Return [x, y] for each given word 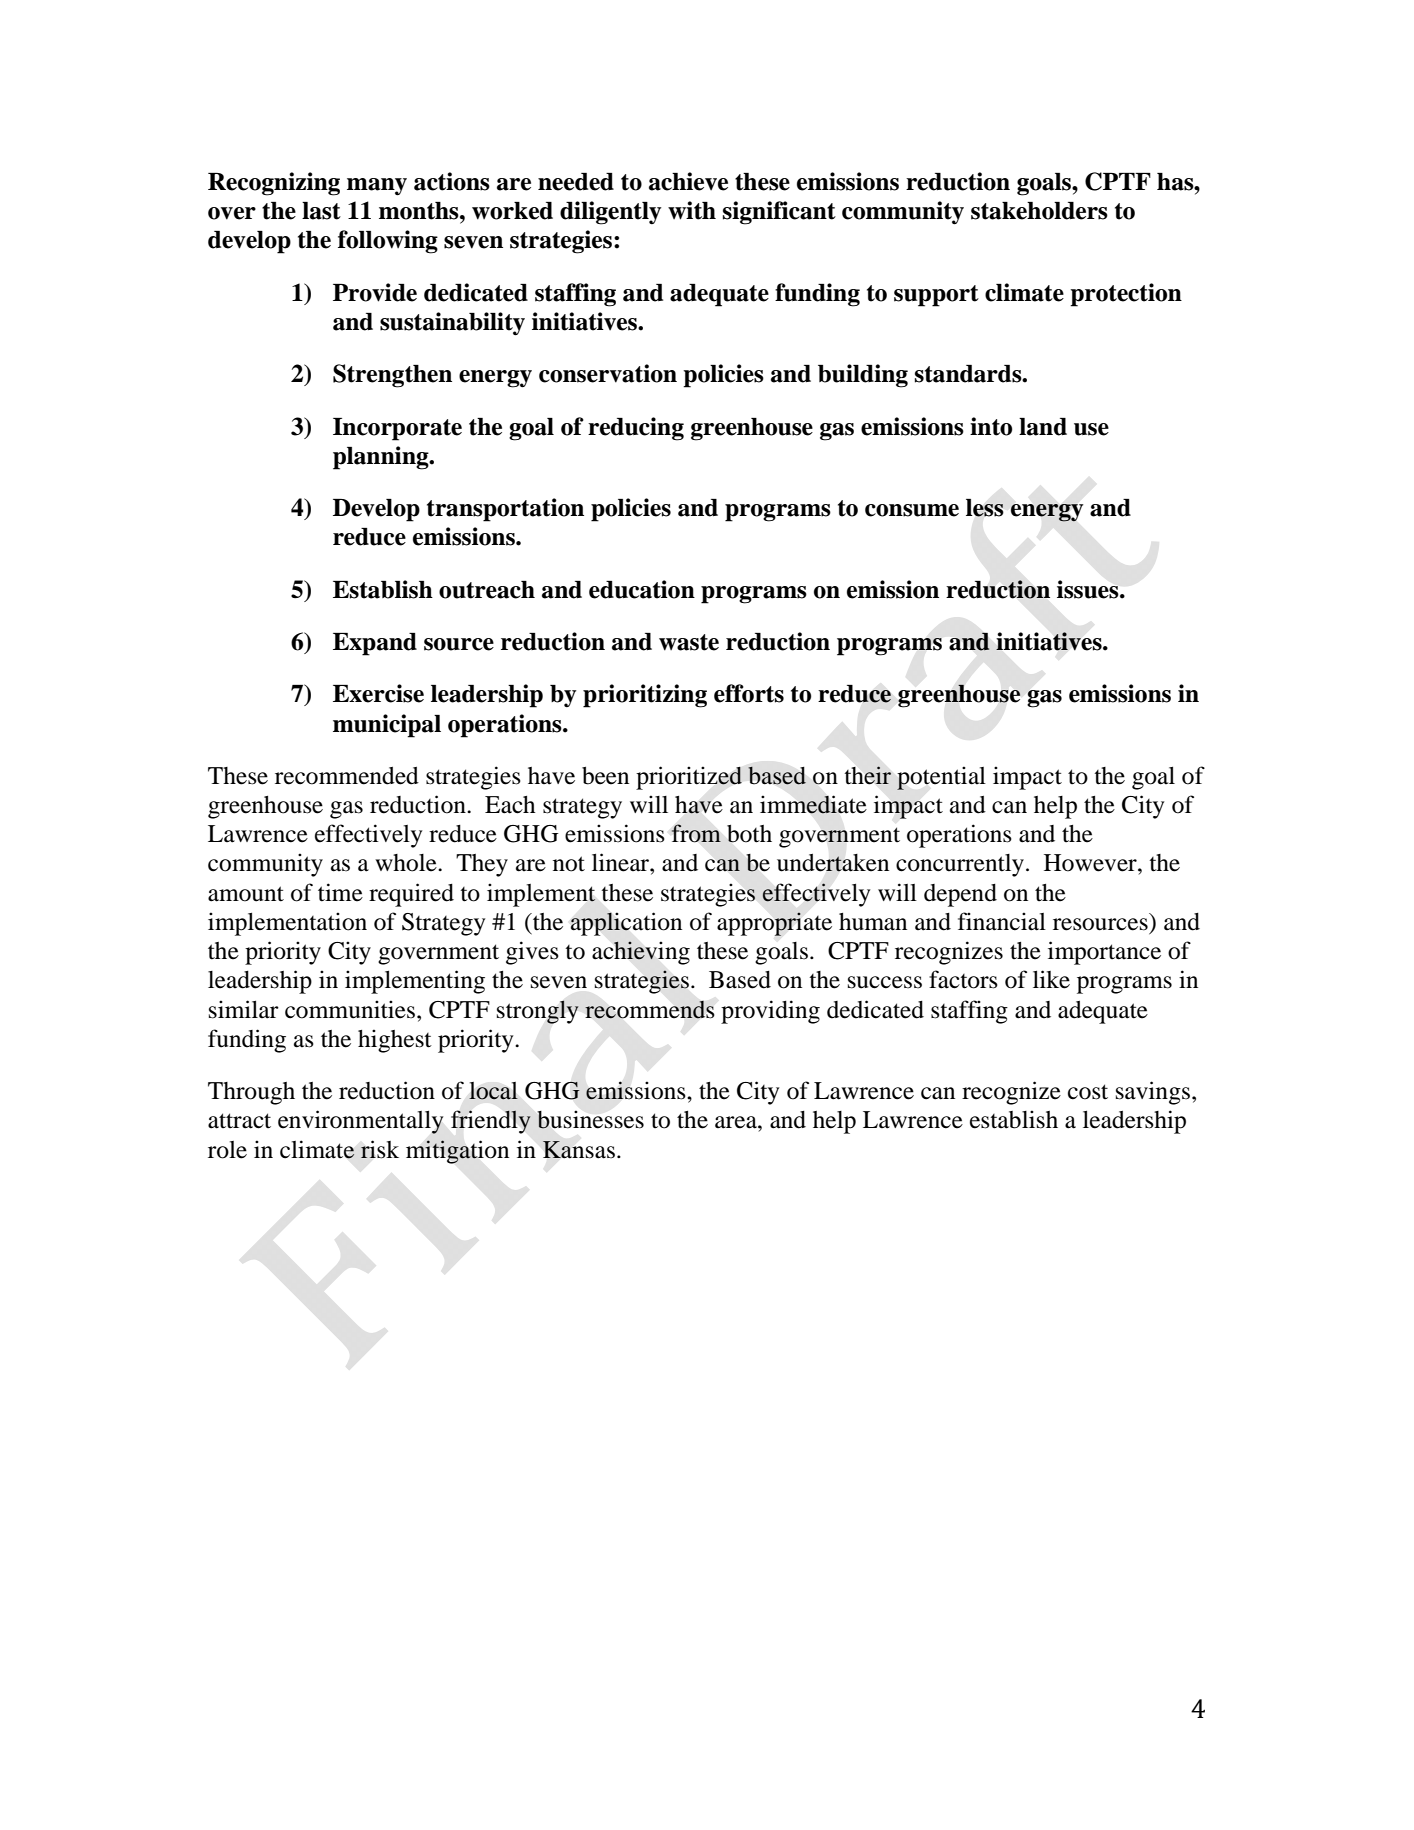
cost [1088, 1092]
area [737, 1122]
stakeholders [1039, 211]
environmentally [360, 1122]
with [692, 210]
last [321, 211]
